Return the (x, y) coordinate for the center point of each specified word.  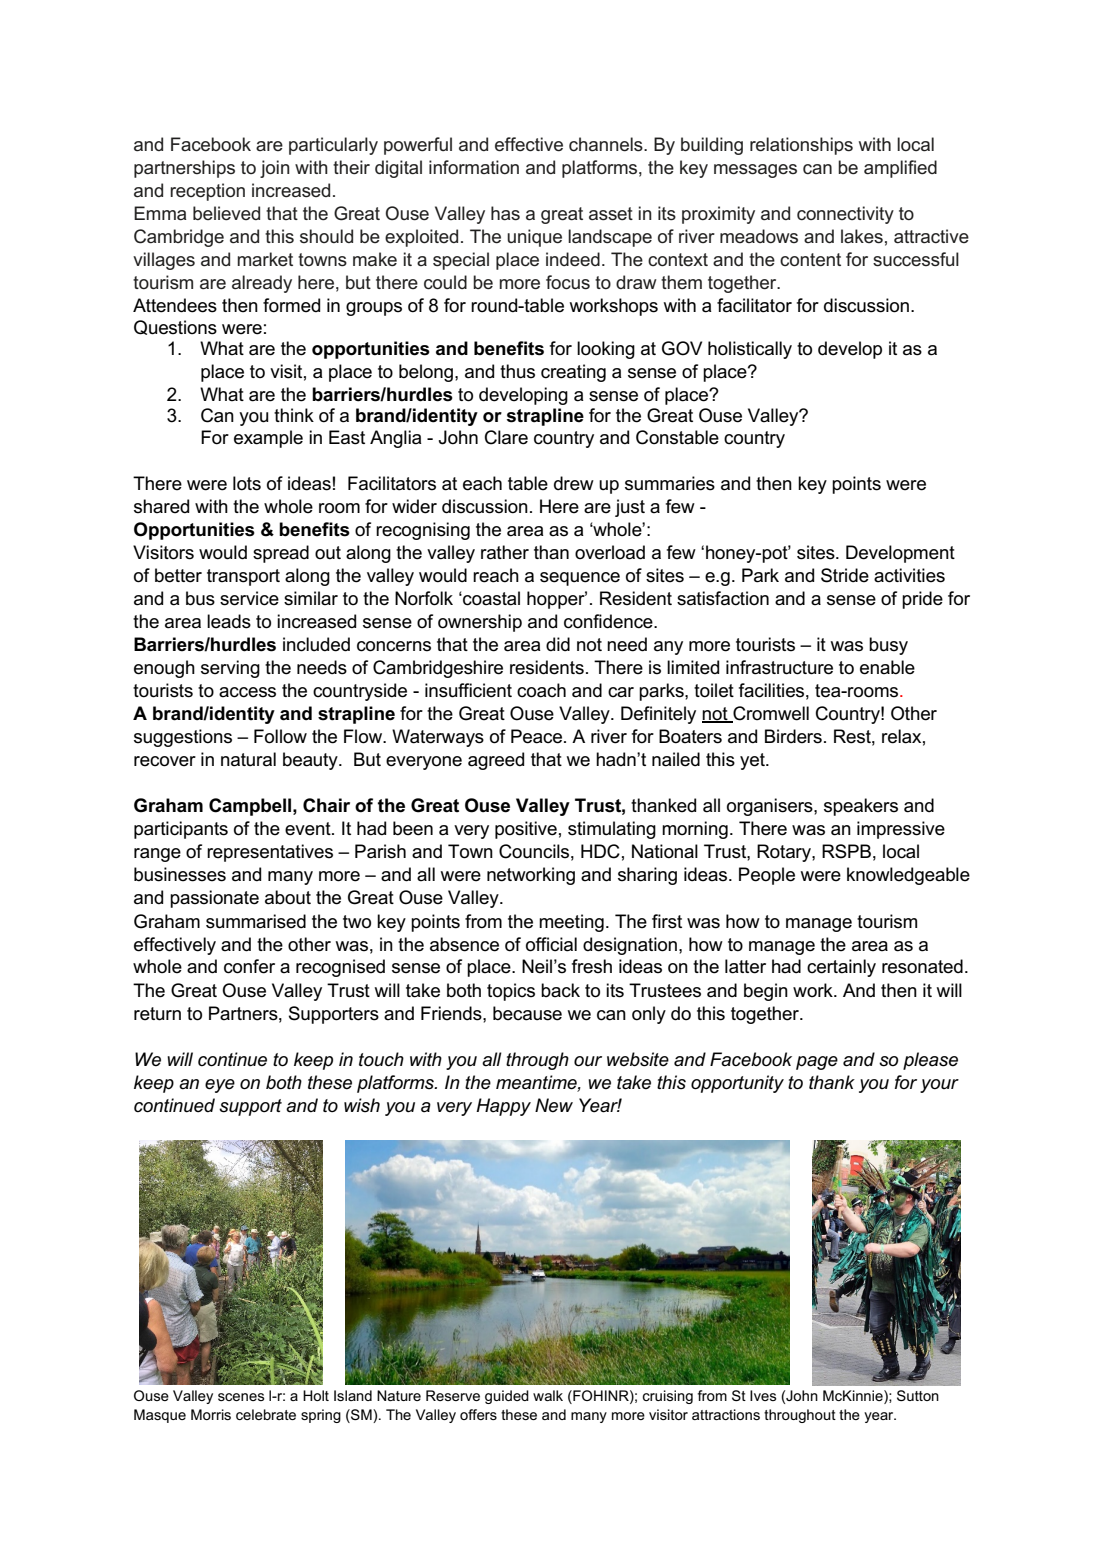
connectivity (845, 215)
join (275, 169)
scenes (241, 1397)
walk (548, 1395)
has (505, 213)
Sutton (918, 1395)
